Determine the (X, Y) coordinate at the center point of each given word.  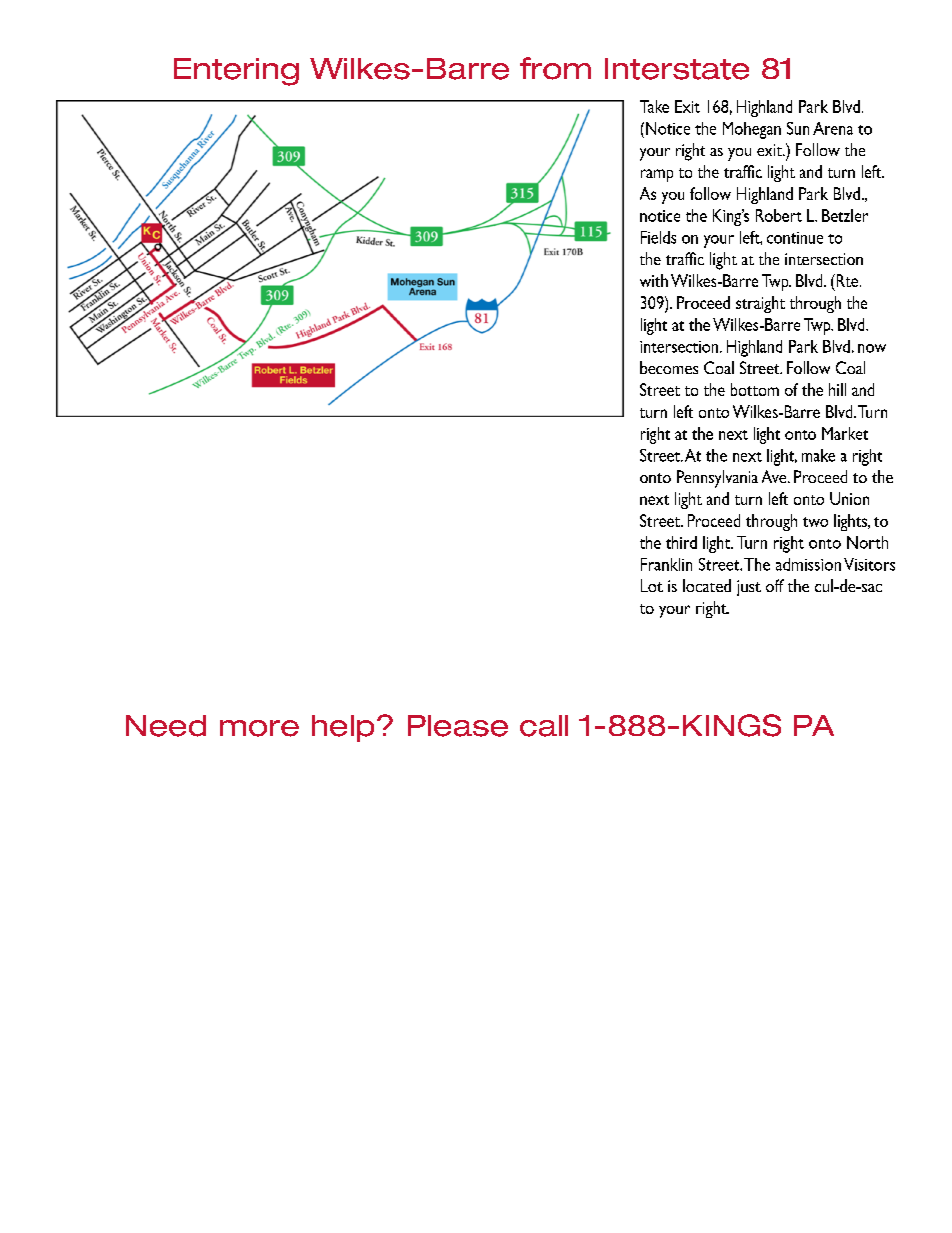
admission (808, 564)
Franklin (666, 564)
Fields (658, 237)
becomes (669, 367)
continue (795, 238)
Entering (236, 72)
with (654, 280)
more (259, 728)
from (555, 68)
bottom (755, 389)
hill (837, 389)
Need (166, 726)
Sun (798, 128)
